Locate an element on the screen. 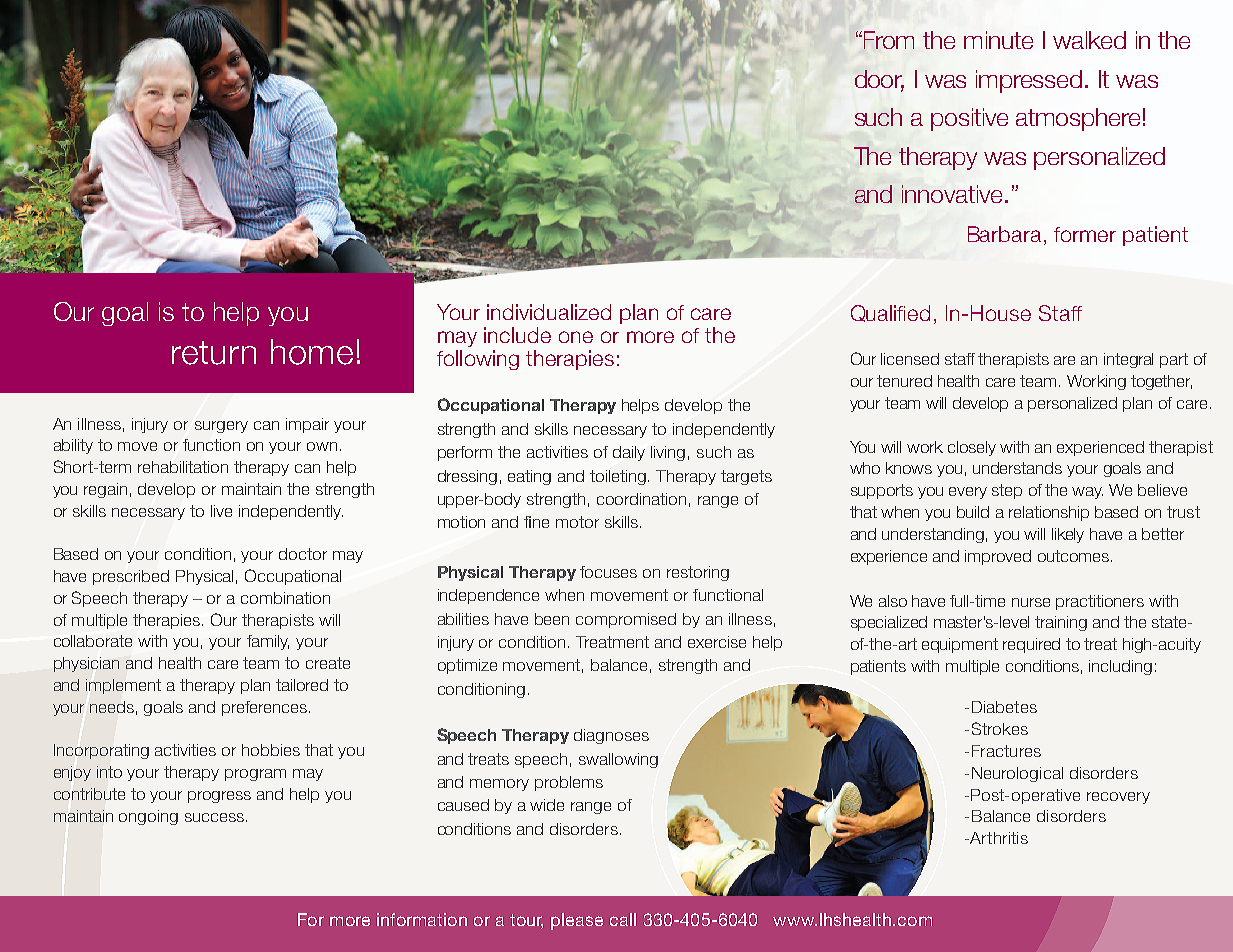 The height and width of the screenshot is (952, 1233). success is located at coordinates (214, 817).
